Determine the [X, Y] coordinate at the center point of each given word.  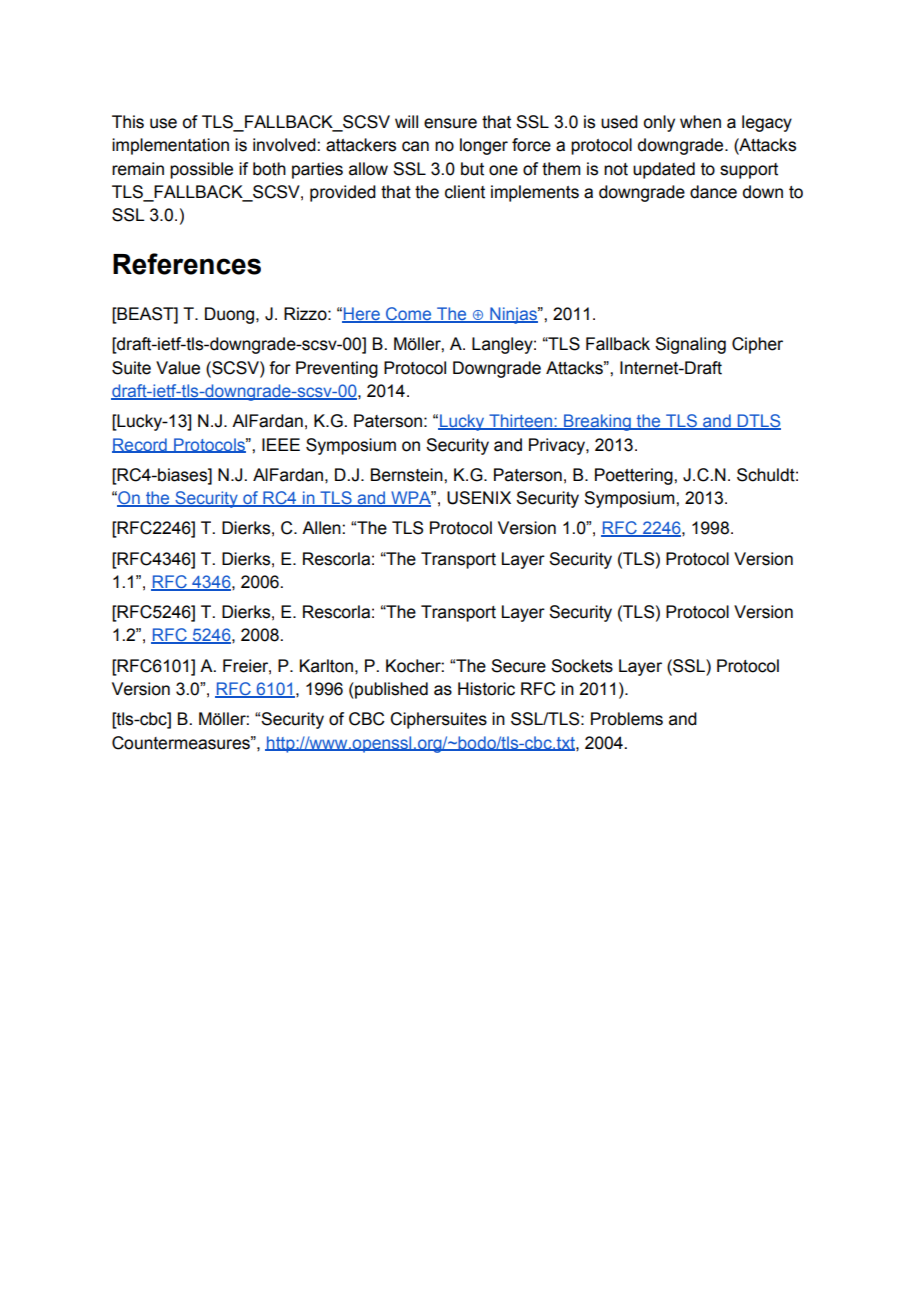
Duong [231, 315]
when [700, 122]
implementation [170, 146]
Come [409, 315]
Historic [486, 689]
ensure [450, 123]
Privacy [558, 446]
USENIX [479, 498]
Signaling [690, 345]
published [390, 690]
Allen [322, 528]
